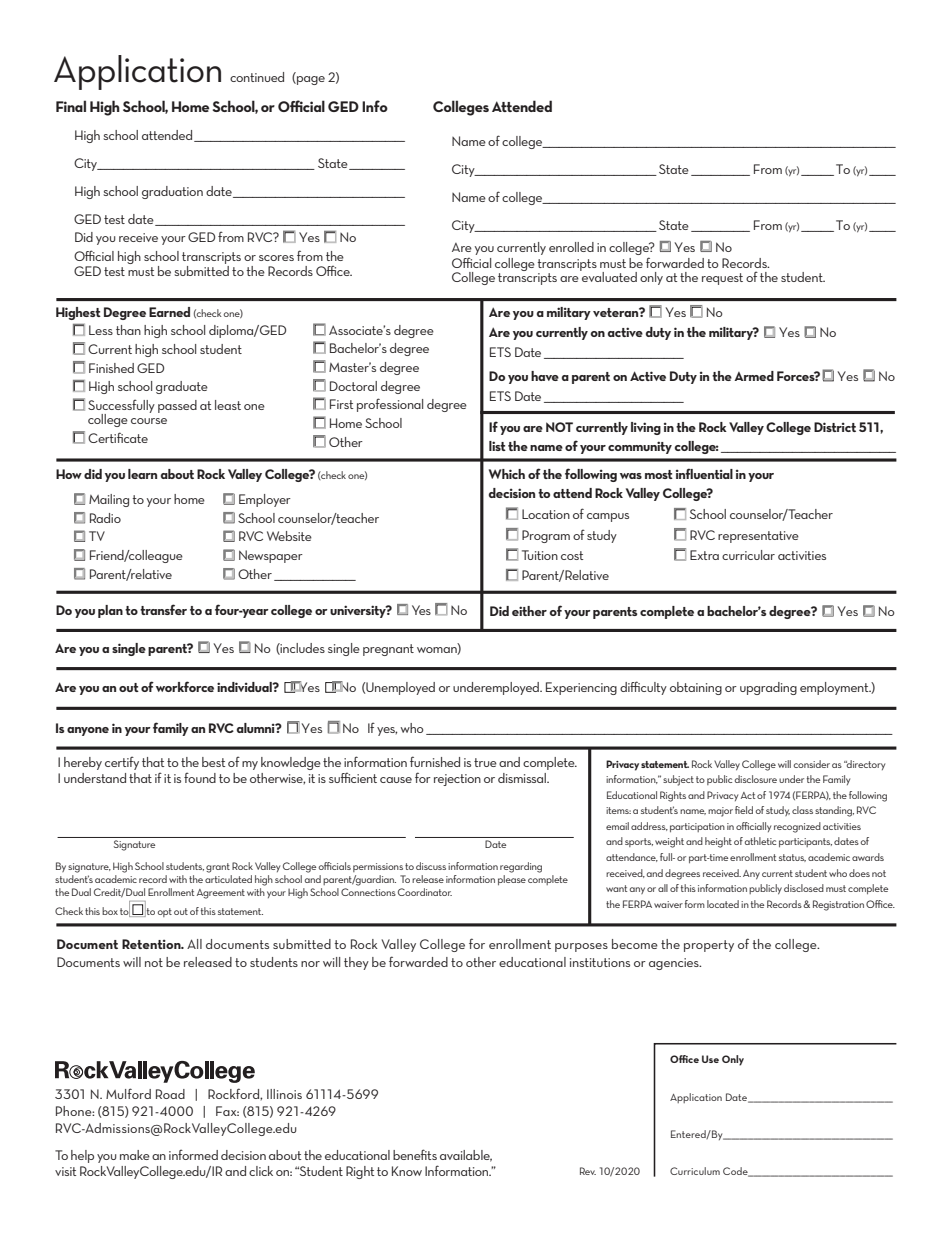  Describe the element at coordinates (768, 688) in the page. I see `upgrading` at that location.
